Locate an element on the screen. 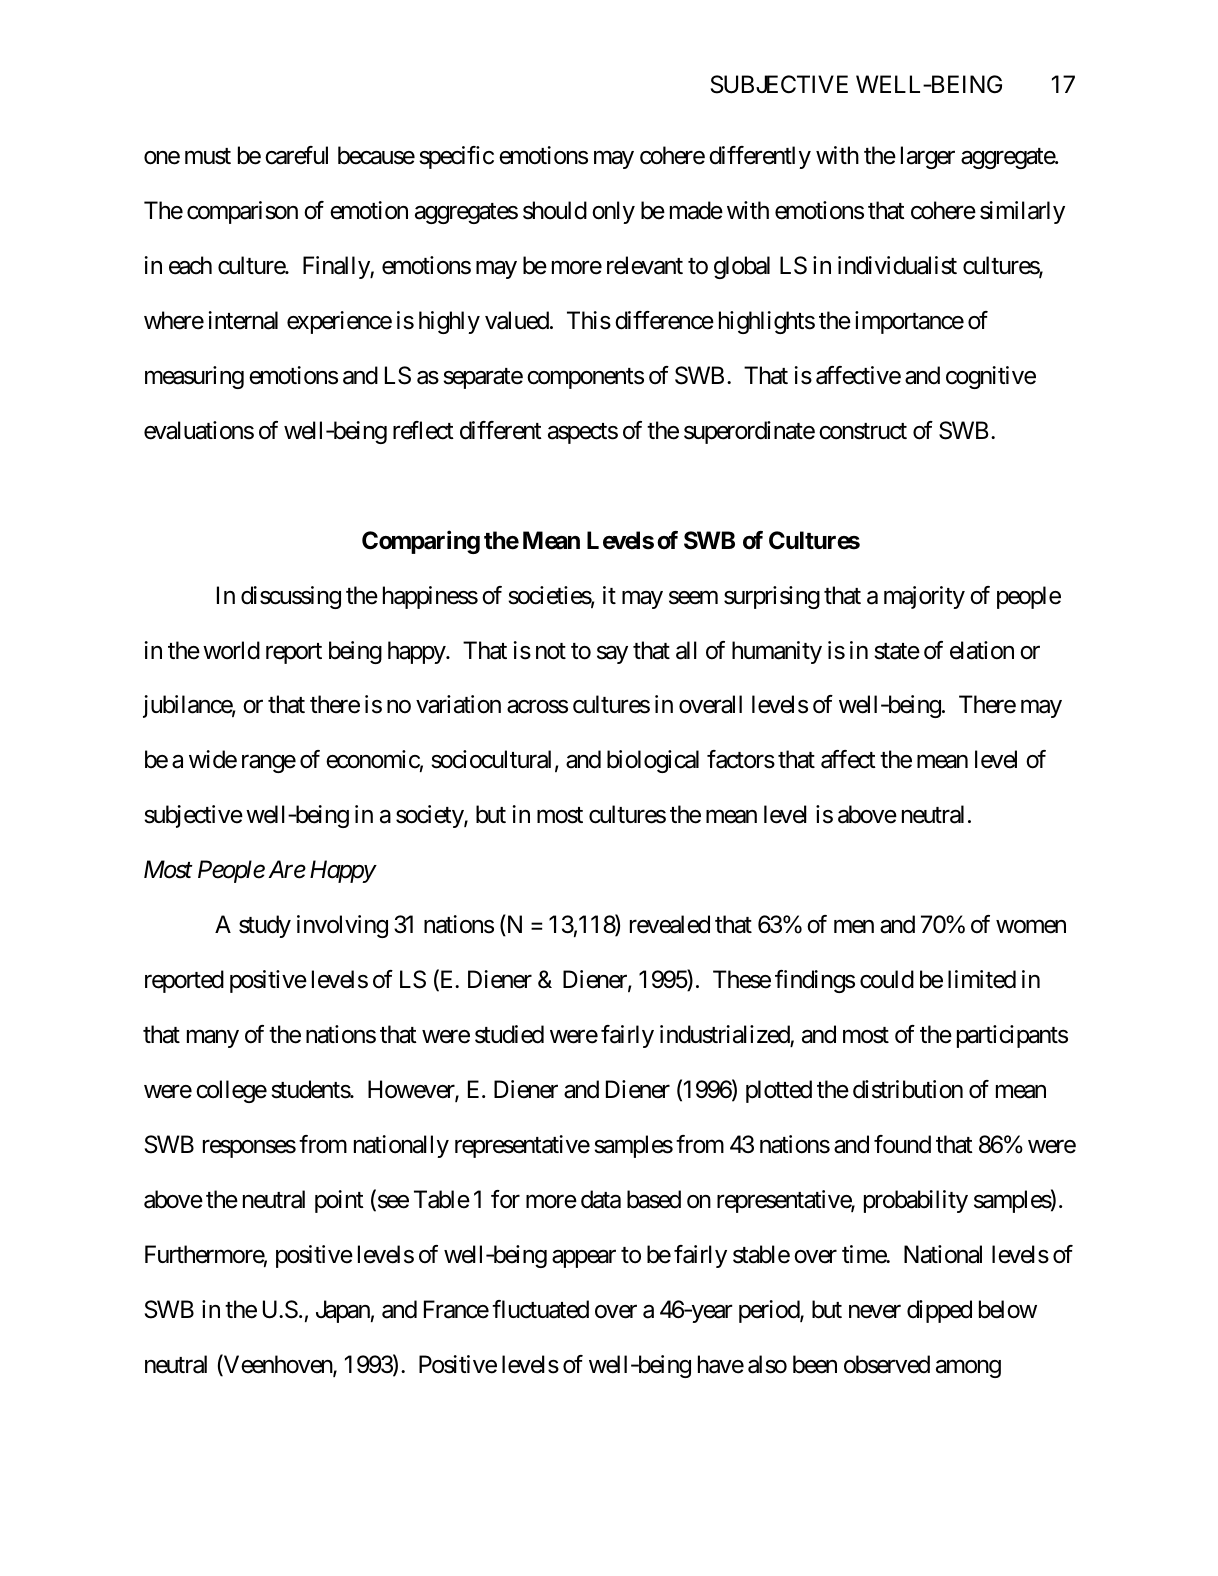 The height and width of the screenshot is (1576, 1218). range is located at coordinates (269, 764).
